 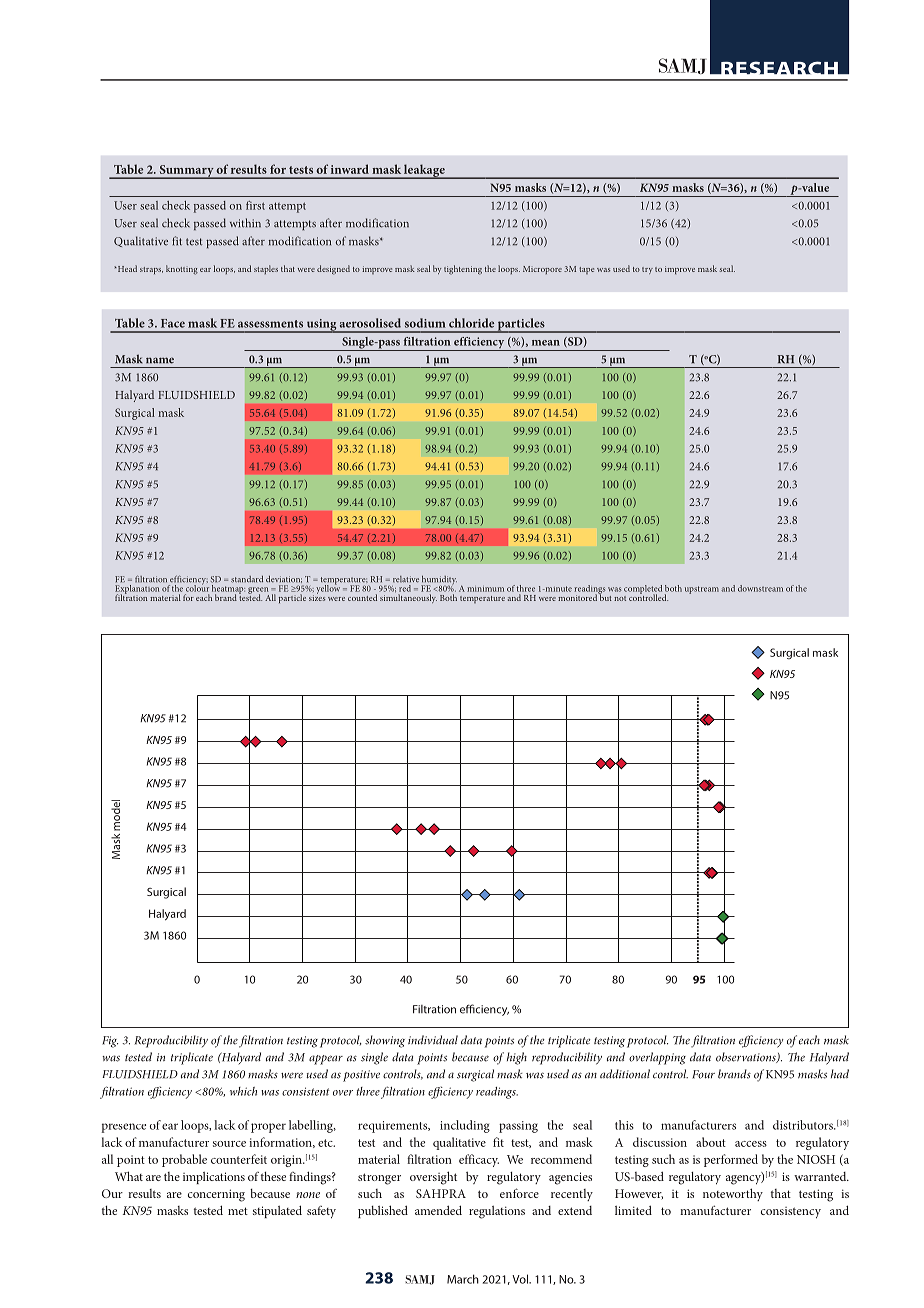 I want to click on try, so click(x=647, y=270).
